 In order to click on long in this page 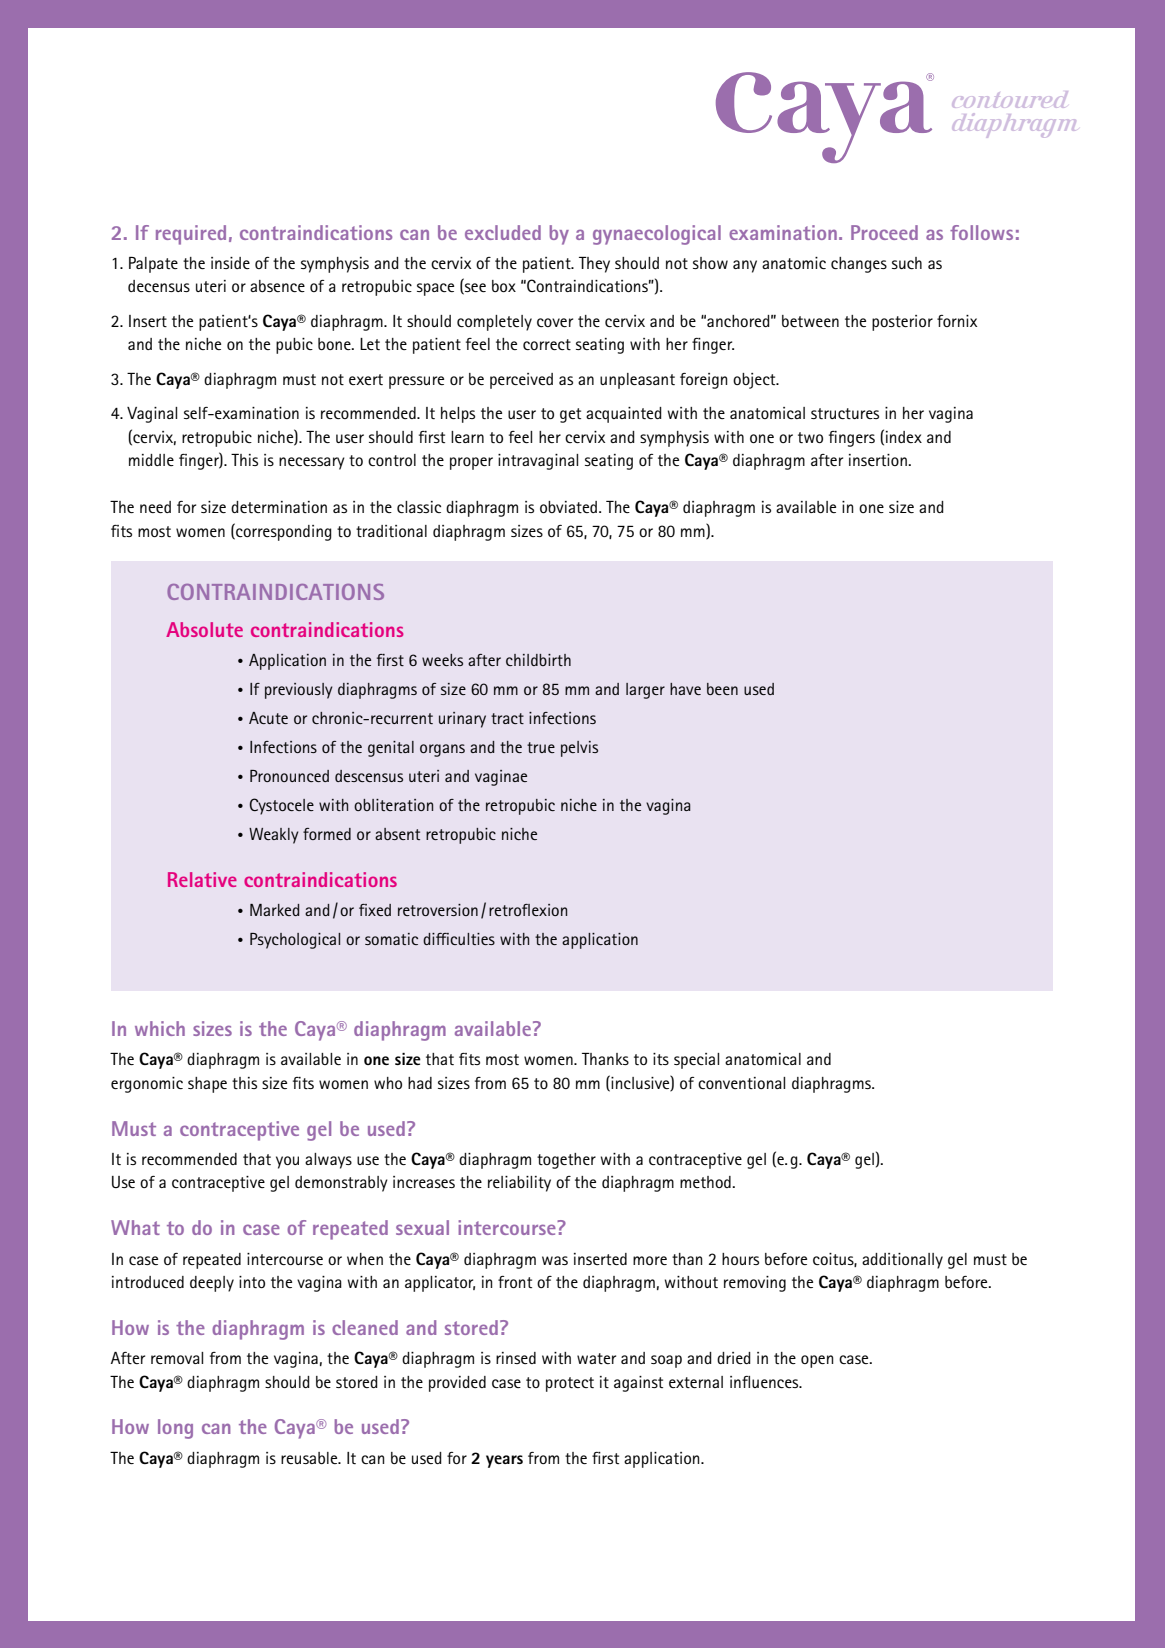, I will do `click(175, 1429)`.
